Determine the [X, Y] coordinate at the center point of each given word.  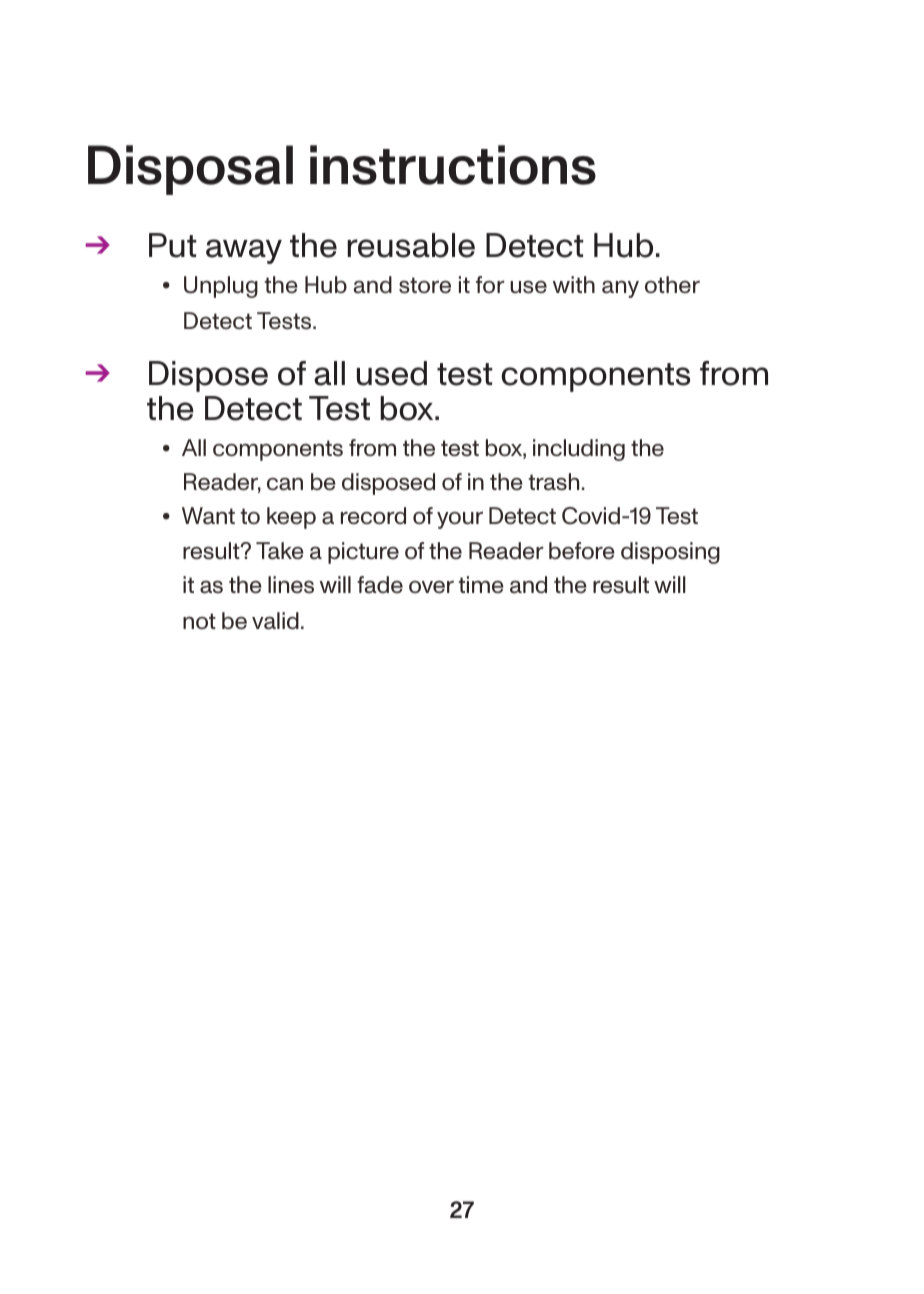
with [574, 284]
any [620, 289]
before [582, 551]
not [199, 621]
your [460, 520]
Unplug [221, 287]
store [425, 285]
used [392, 373]
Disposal [190, 170]
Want [208, 516]
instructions [453, 165]
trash [554, 482]
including [579, 450]
